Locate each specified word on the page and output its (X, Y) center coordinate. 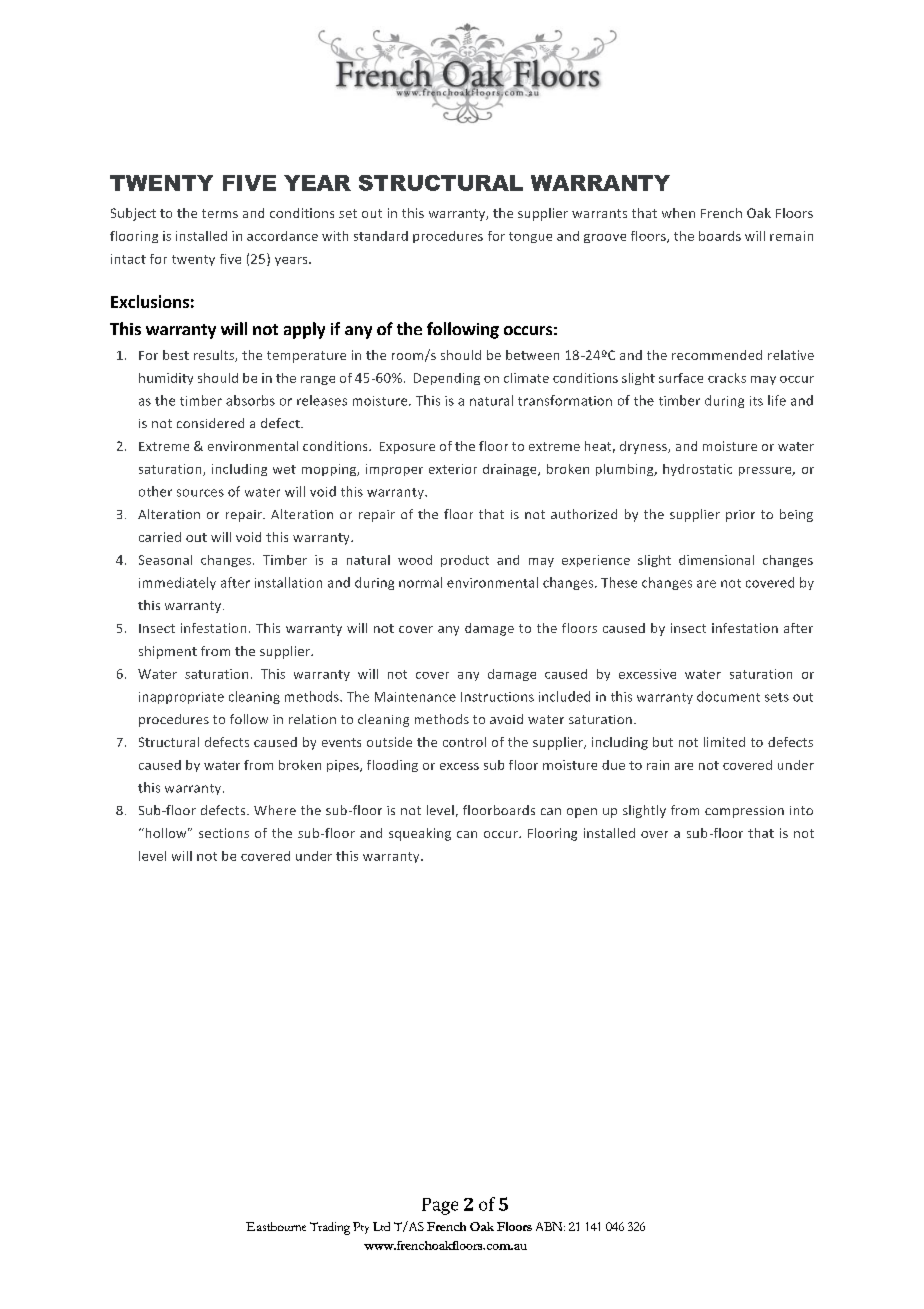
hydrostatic (697, 470)
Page (440, 1206)
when (678, 213)
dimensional (716, 560)
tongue (530, 237)
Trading (330, 1228)
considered (210, 423)
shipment (168, 652)
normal (420, 582)
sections (224, 833)
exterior (453, 469)
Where (275, 810)
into (801, 810)
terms (220, 213)
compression (744, 812)
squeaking (420, 834)
